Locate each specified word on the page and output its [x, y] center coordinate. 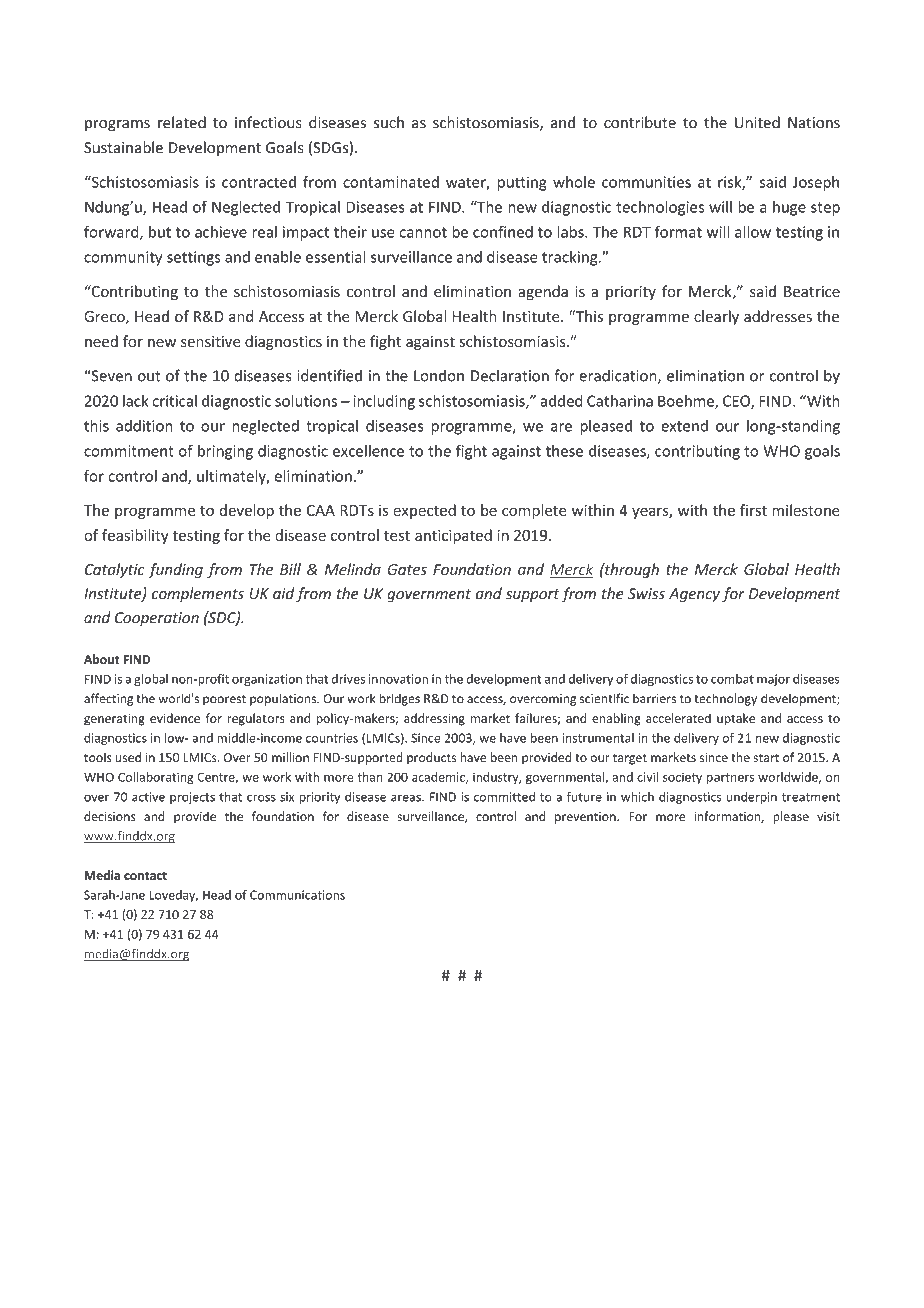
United [757, 122]
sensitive [210, 341]
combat [732, 679]
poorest [224, 700]
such [389, 122]
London [439, 375]
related [182, 122]
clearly [716, 317]
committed [504, 797]
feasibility [135, 536]
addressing [434, 719]
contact [145, 875]
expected [424, 511]
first [753, 510]
